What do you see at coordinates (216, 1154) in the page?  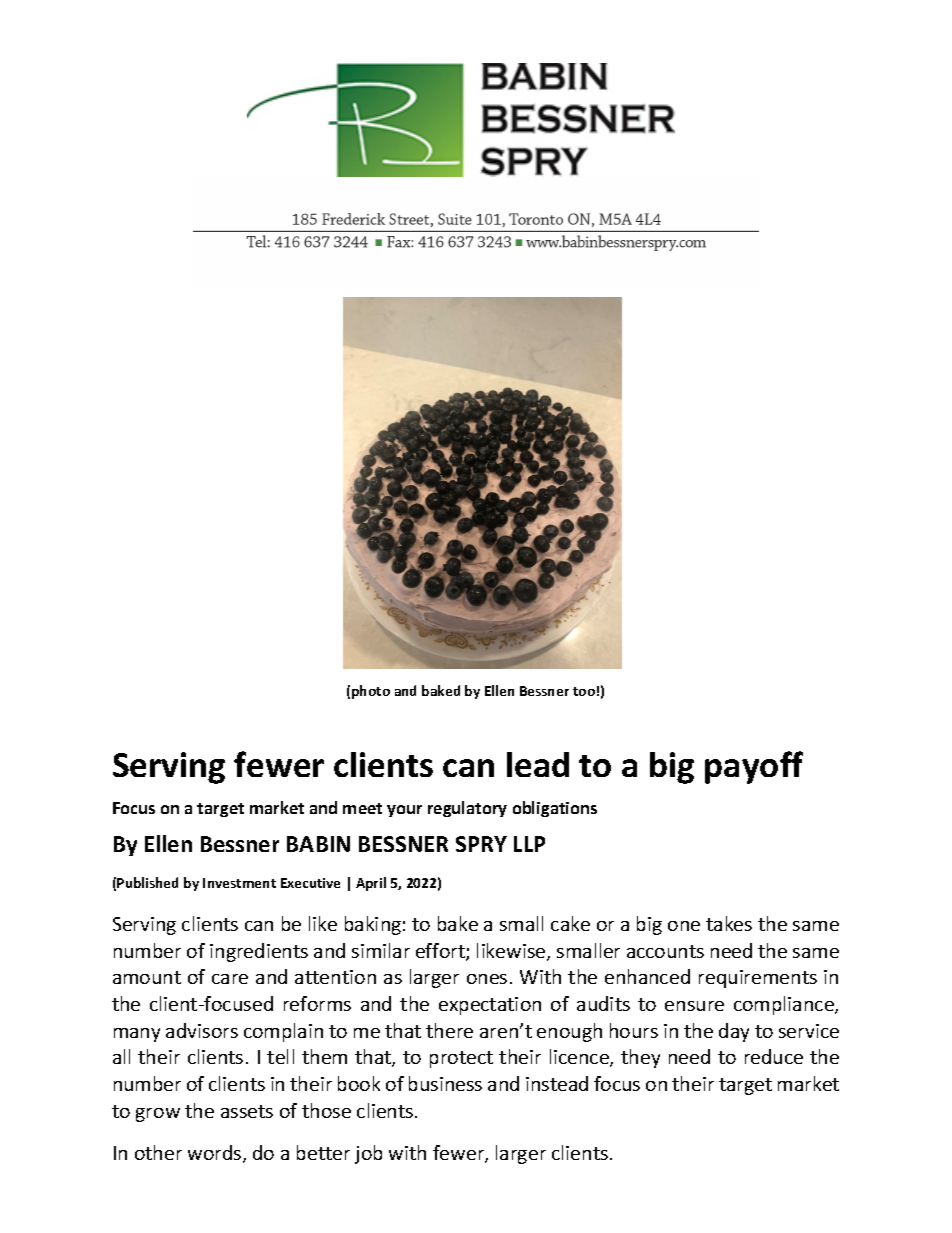 I see `words` at bounding box center [216, 1154].
